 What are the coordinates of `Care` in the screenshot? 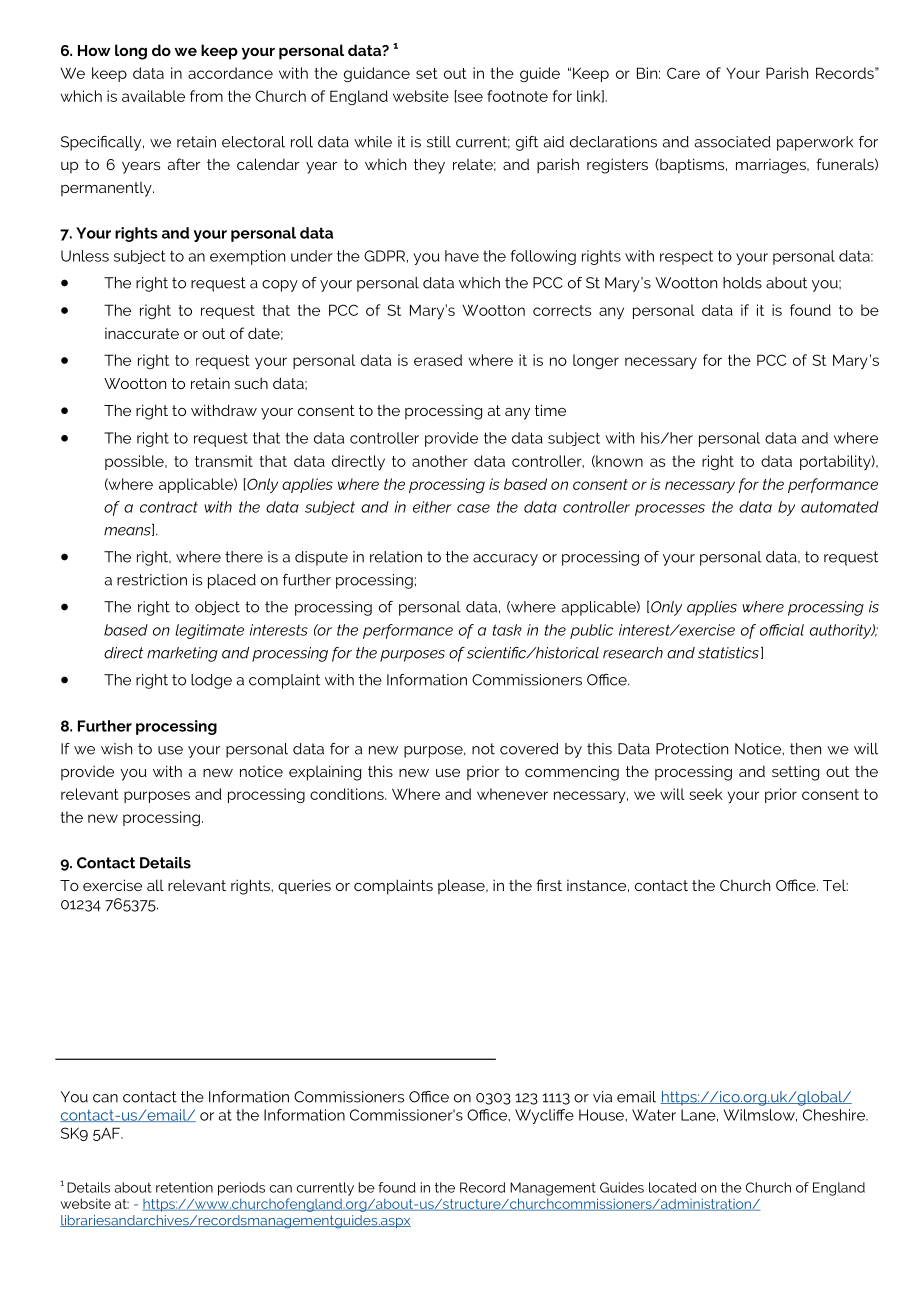 It's located at (683, 73).
